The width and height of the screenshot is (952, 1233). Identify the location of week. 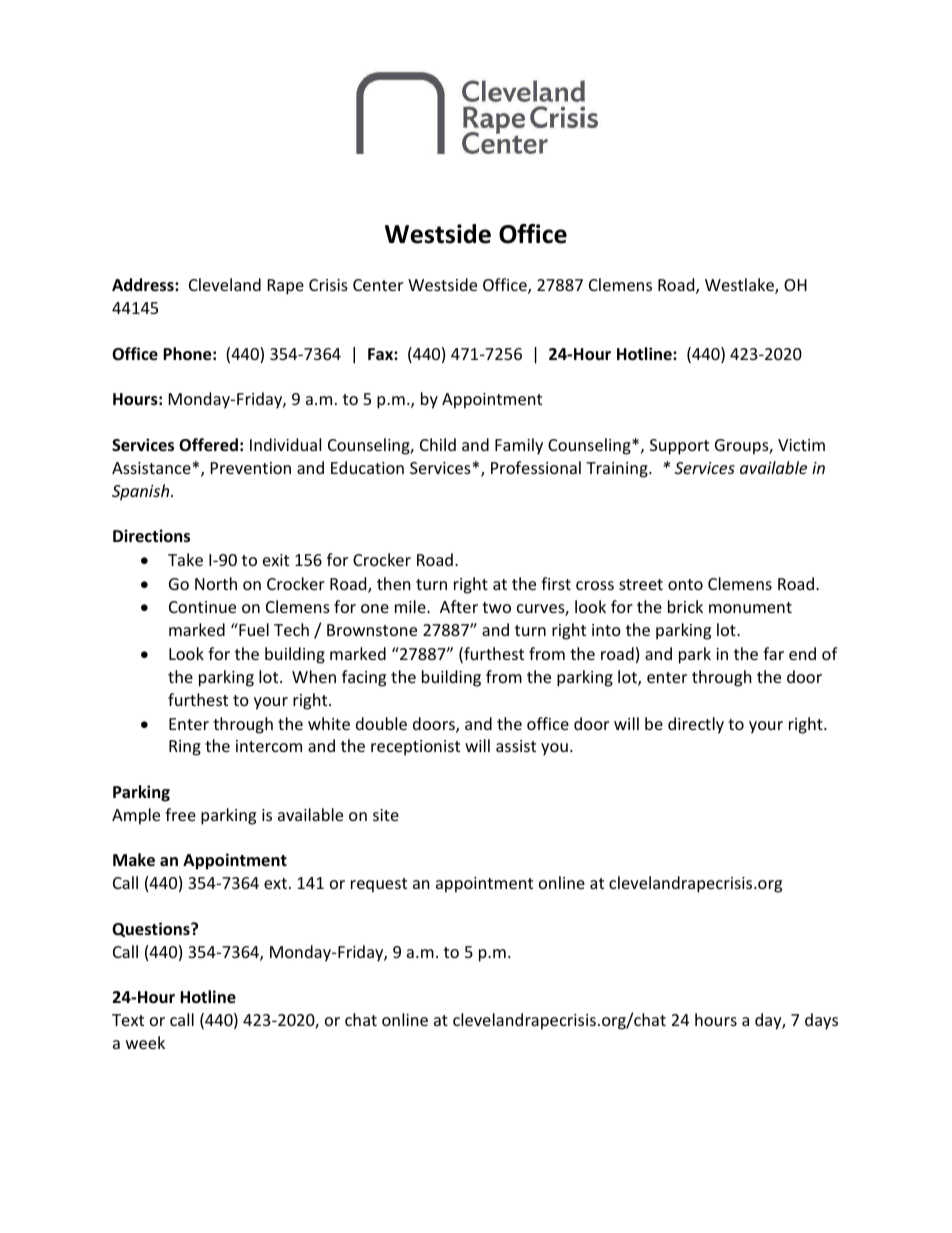
(145, 1042).
